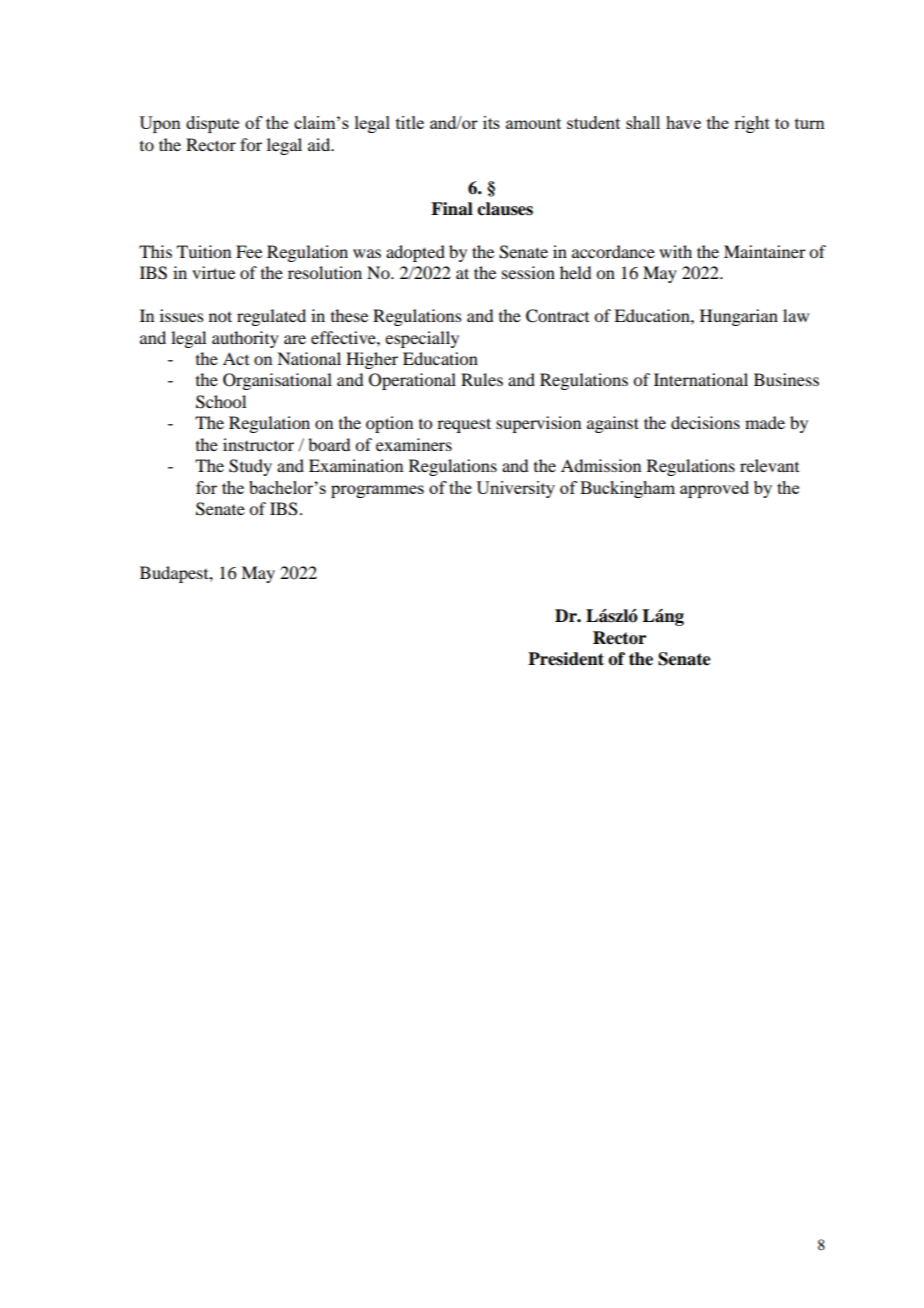  Describe the element at coordinates (566, 659) in the screenshot. I see `President` at that location.
